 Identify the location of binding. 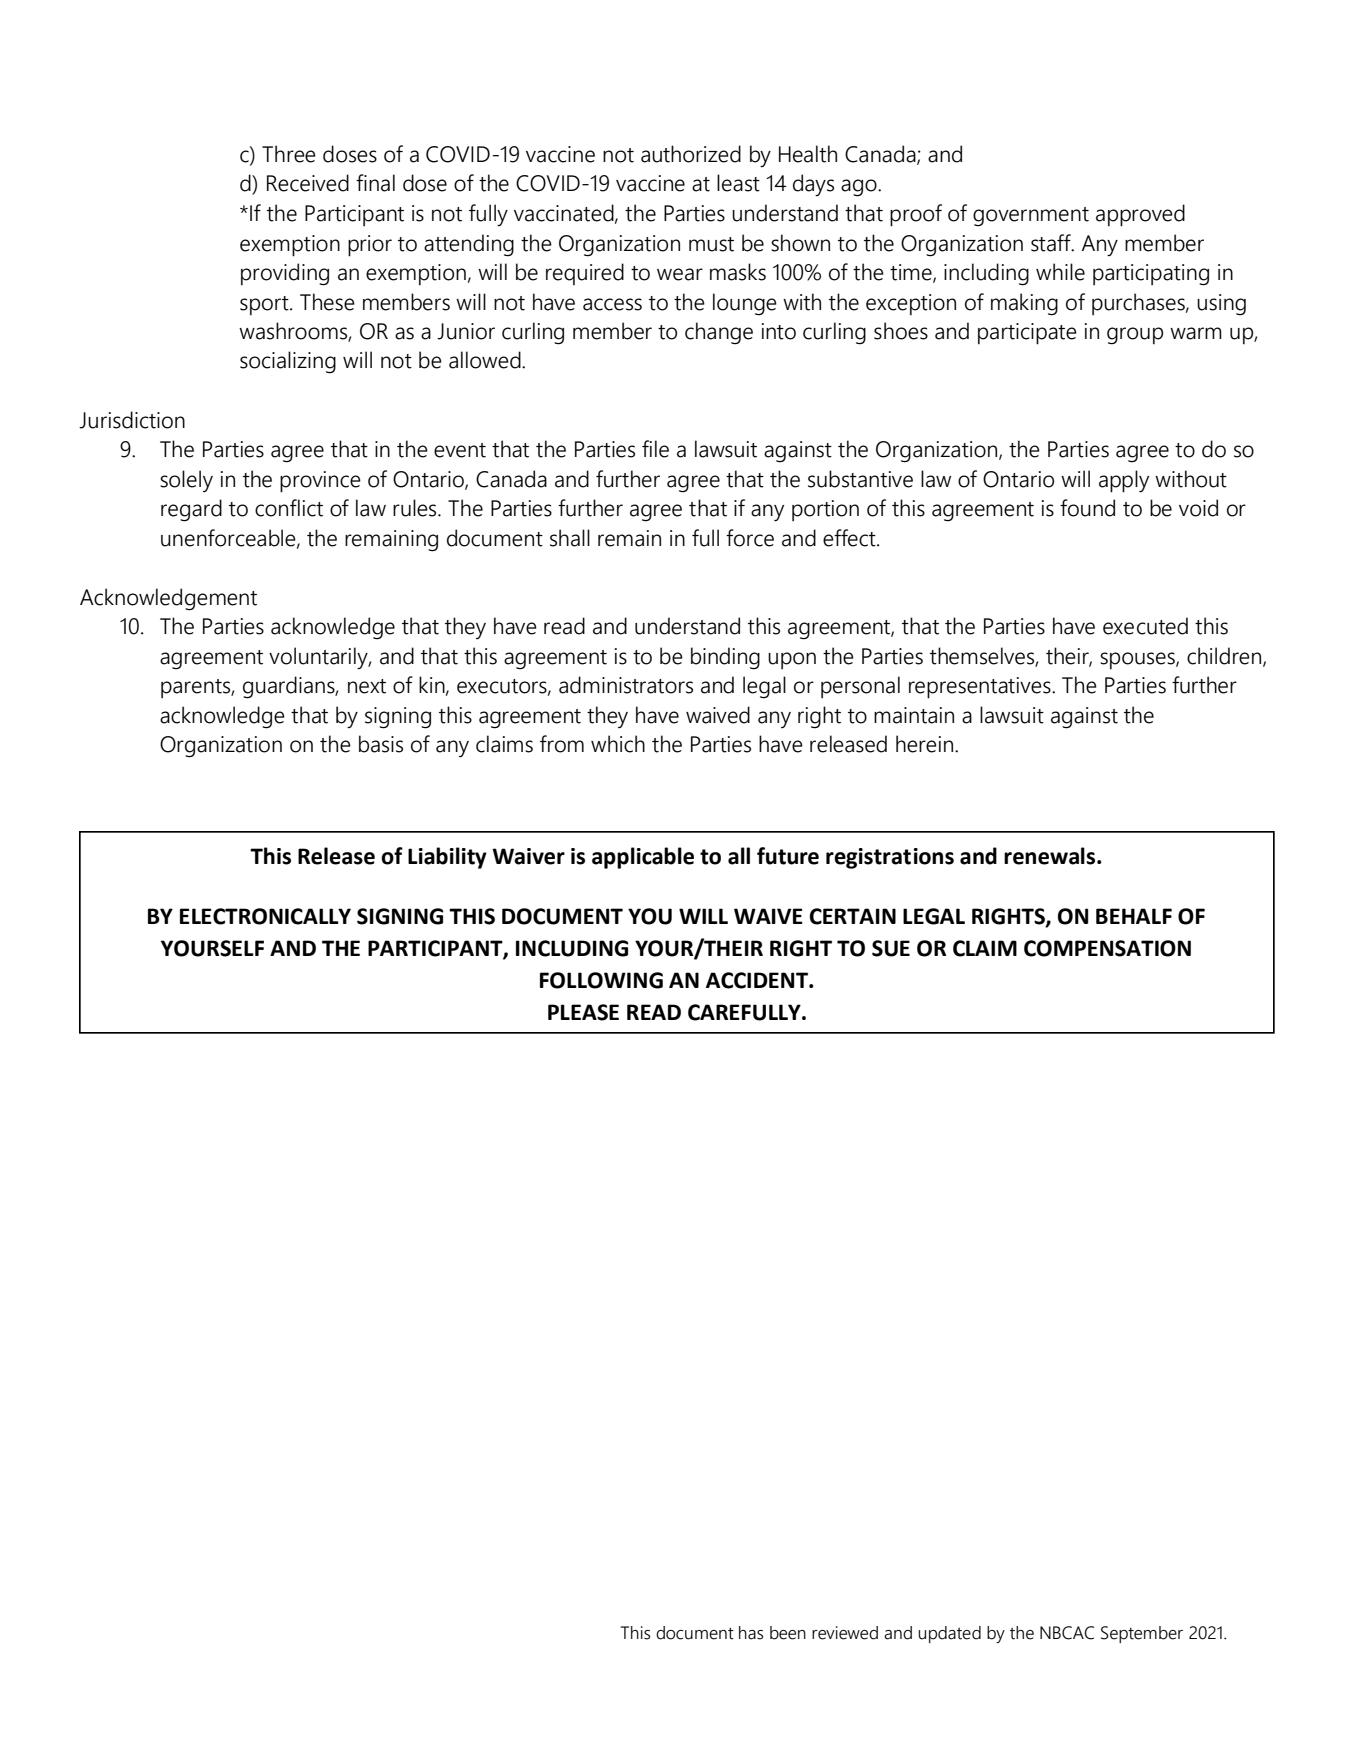
(725, 658).
